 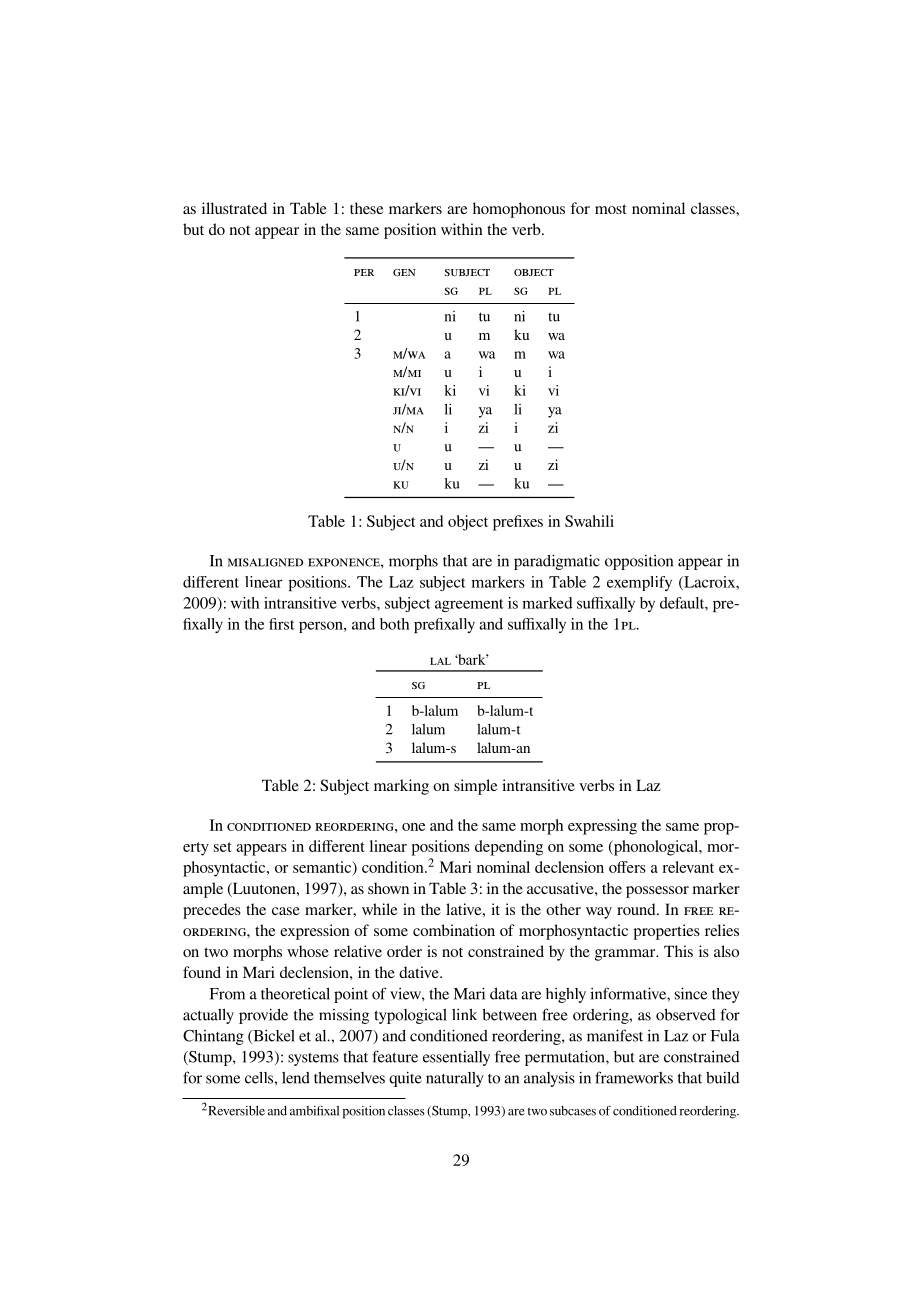 I want to click on lend, so click(x=296, y=1078).
